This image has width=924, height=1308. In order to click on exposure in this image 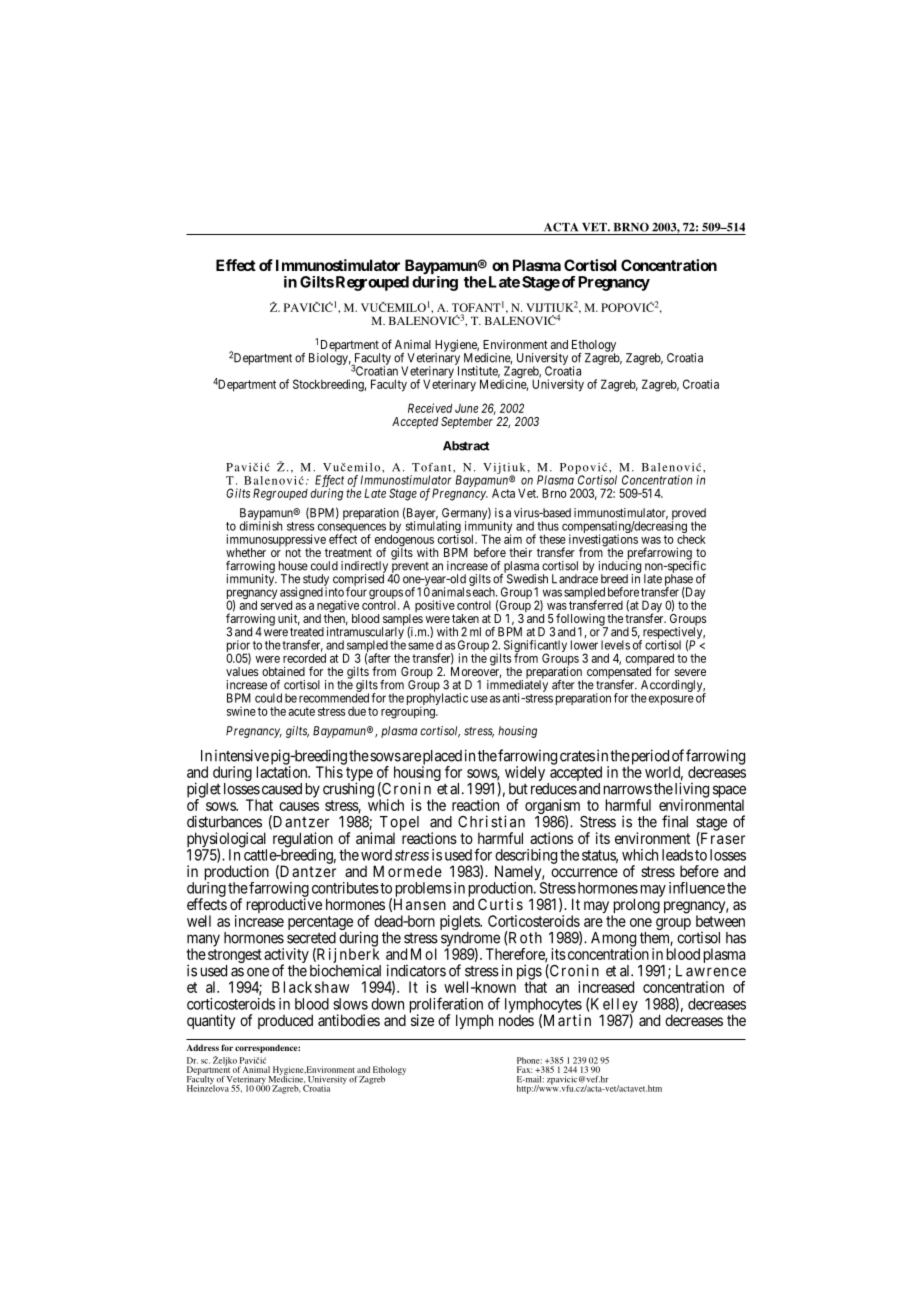, I will do `click(671, 700)`.
